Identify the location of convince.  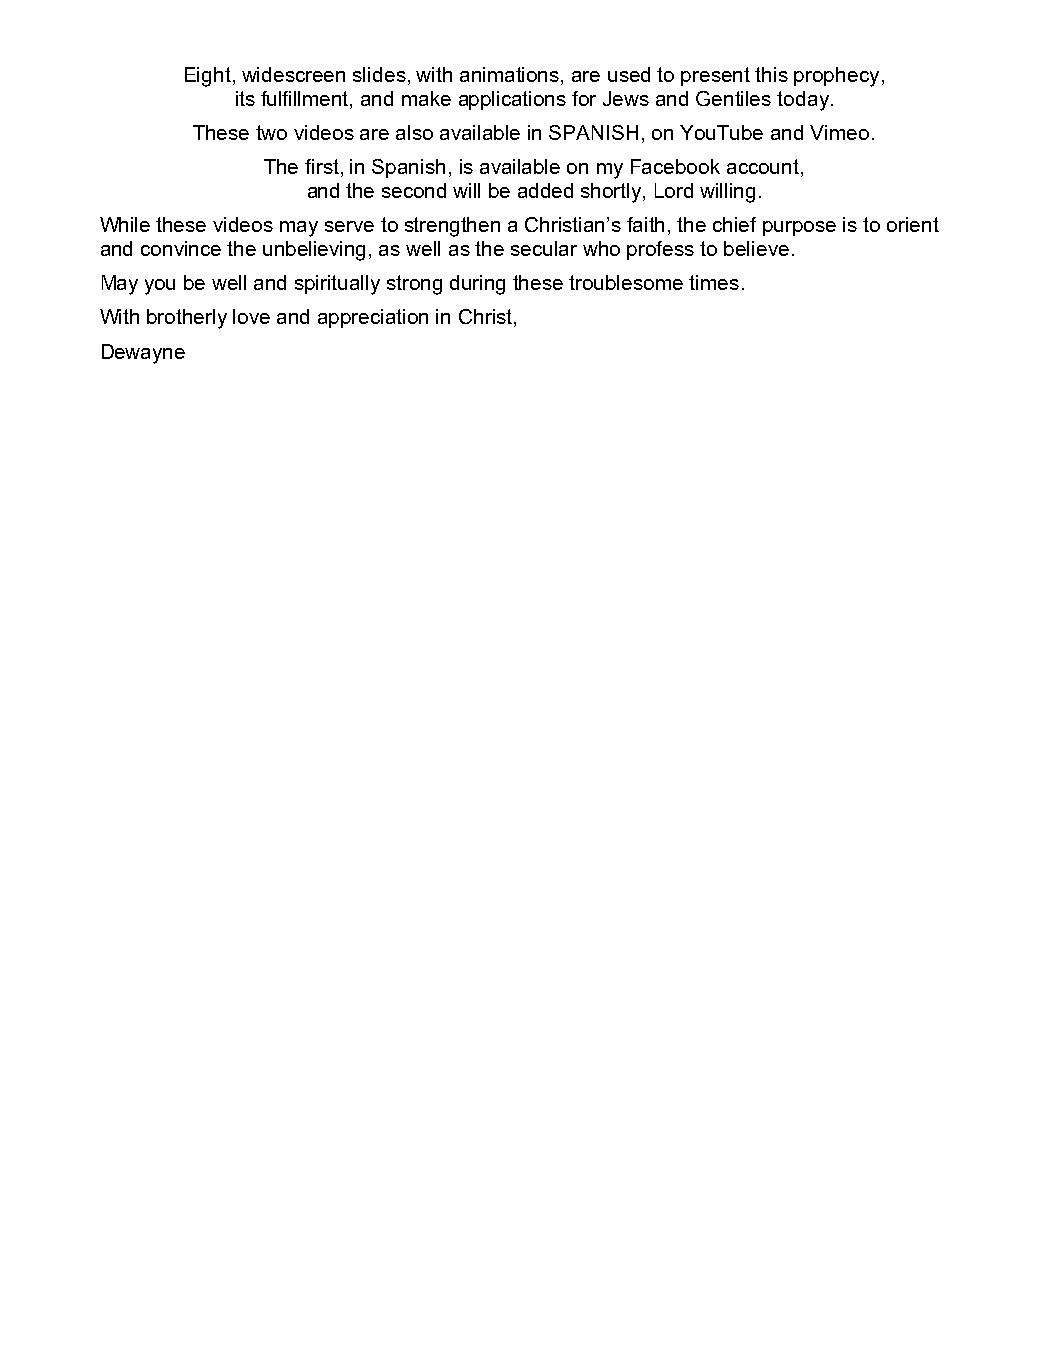
(181, 248).
